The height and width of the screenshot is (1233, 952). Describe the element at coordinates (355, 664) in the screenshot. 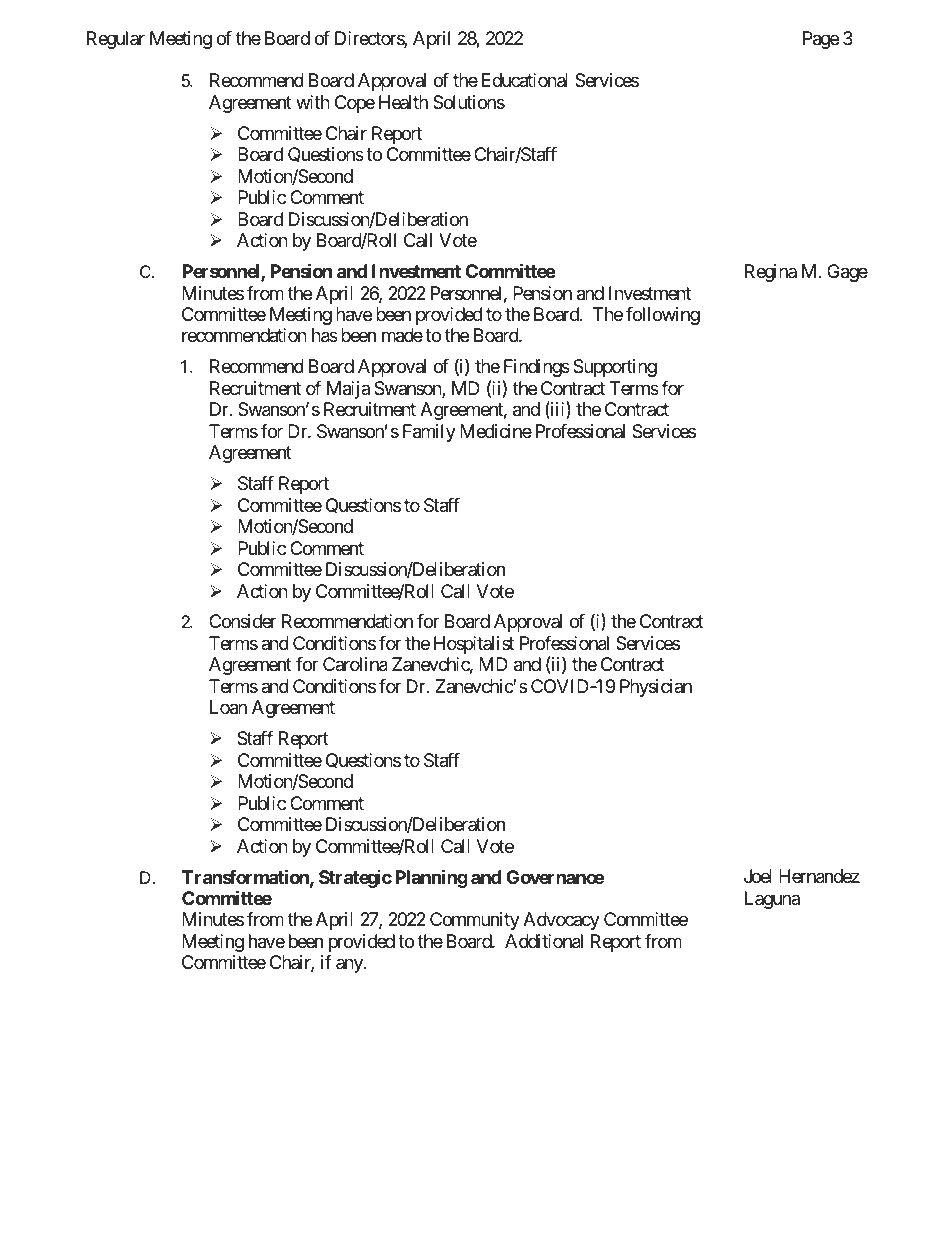

I see `Carolina` at that location.
